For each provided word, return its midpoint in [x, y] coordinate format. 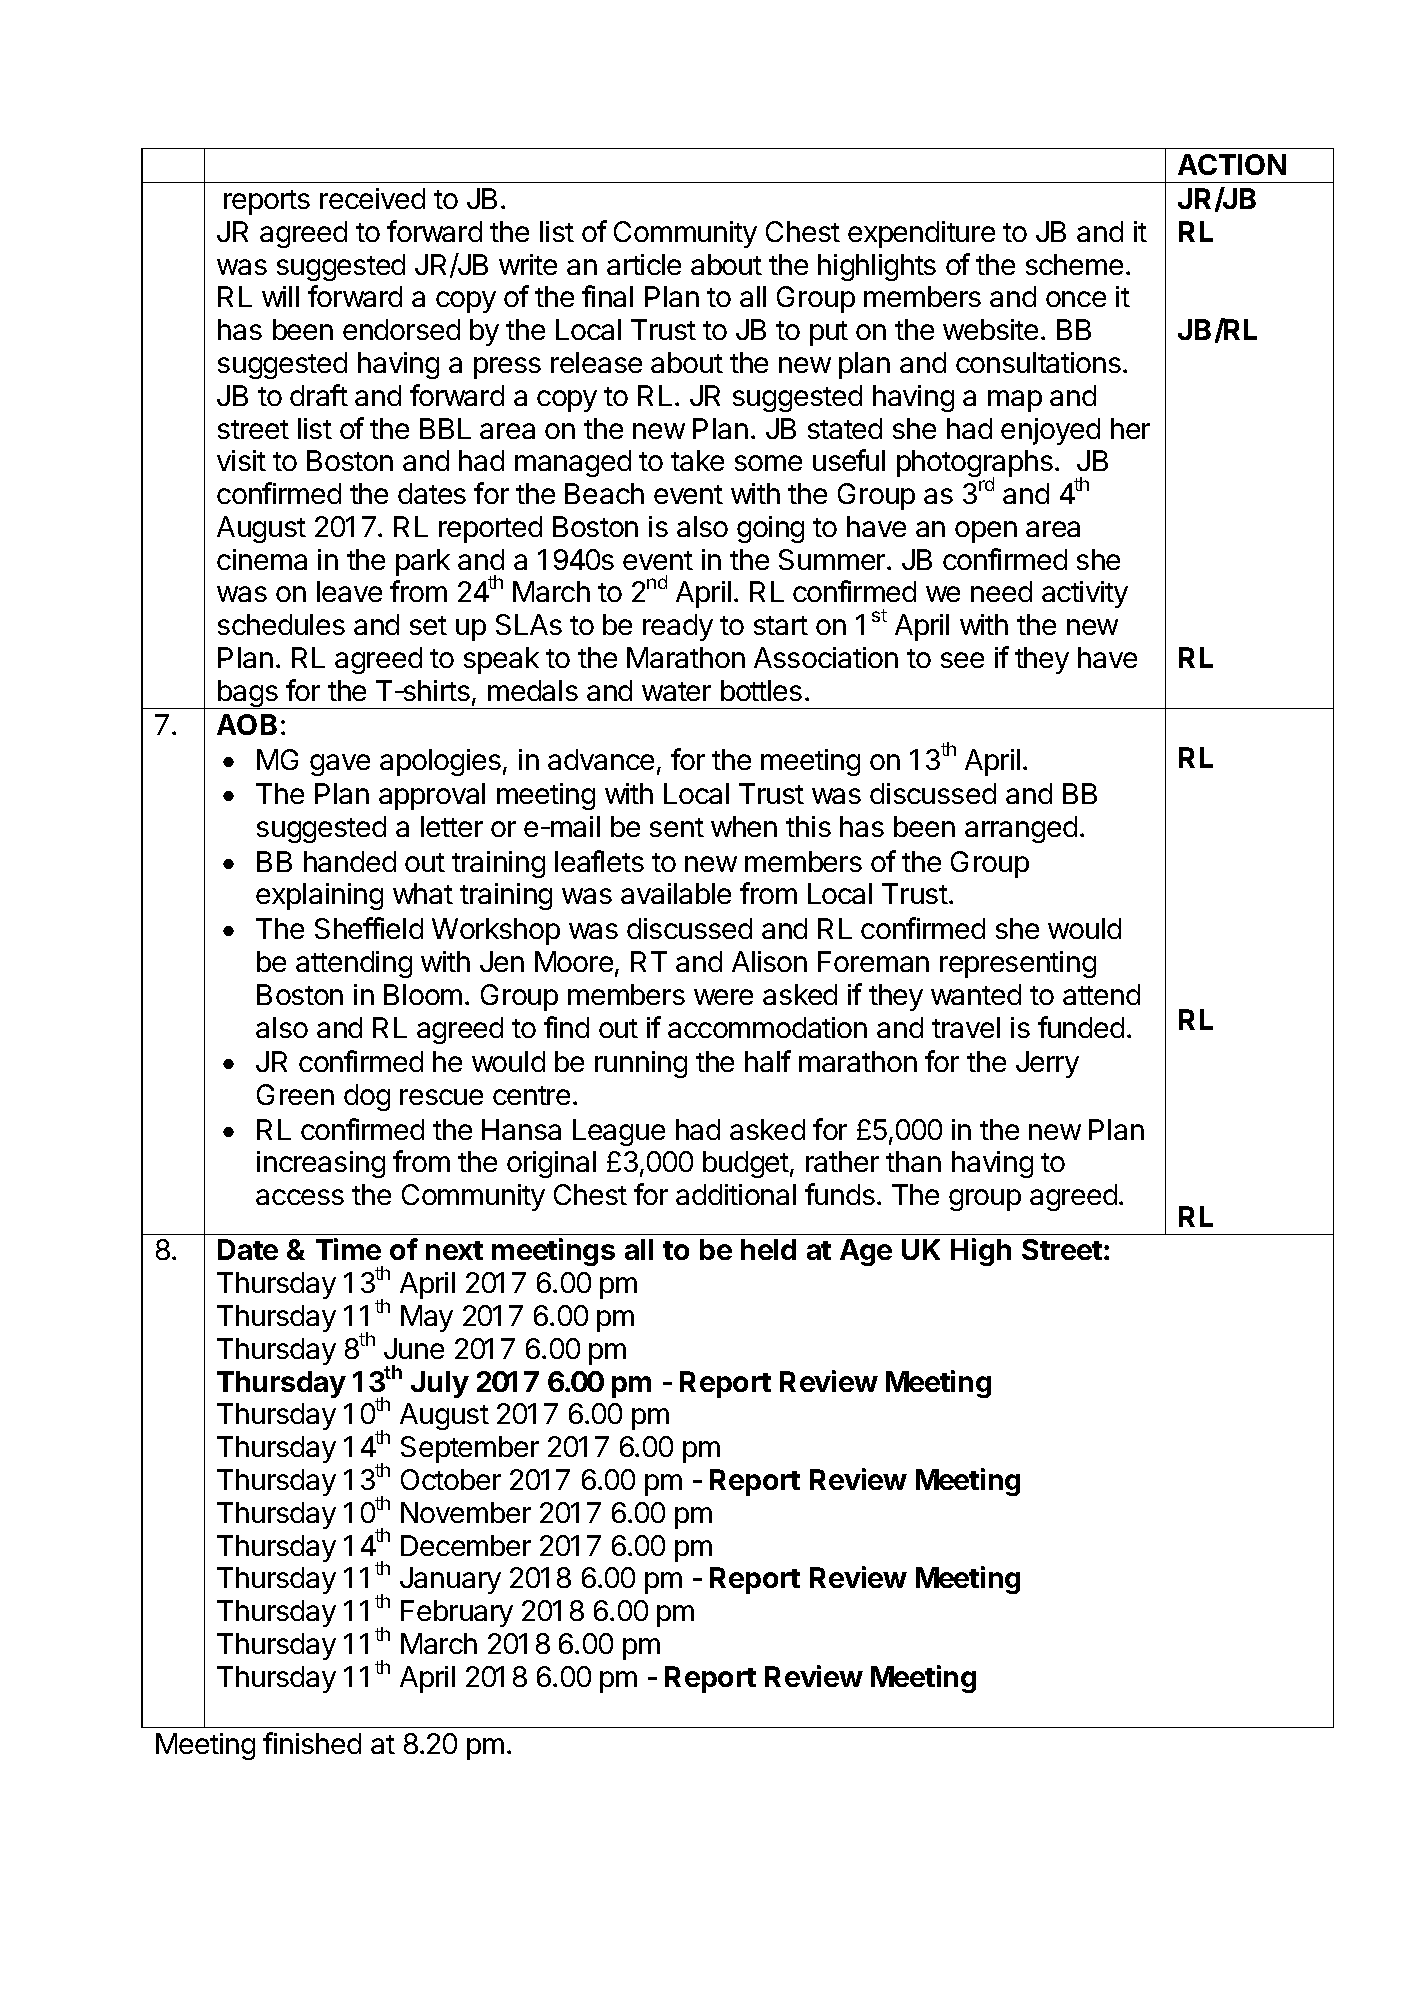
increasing [321, 1164]
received [372, 198]
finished [312, 1743]
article [644, 264]
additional [736, 1194]
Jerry [1047, 1064]
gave [340, 765]
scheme [1074, 264]
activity [1085, 594]
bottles [761, 690]
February [457, 1613]
